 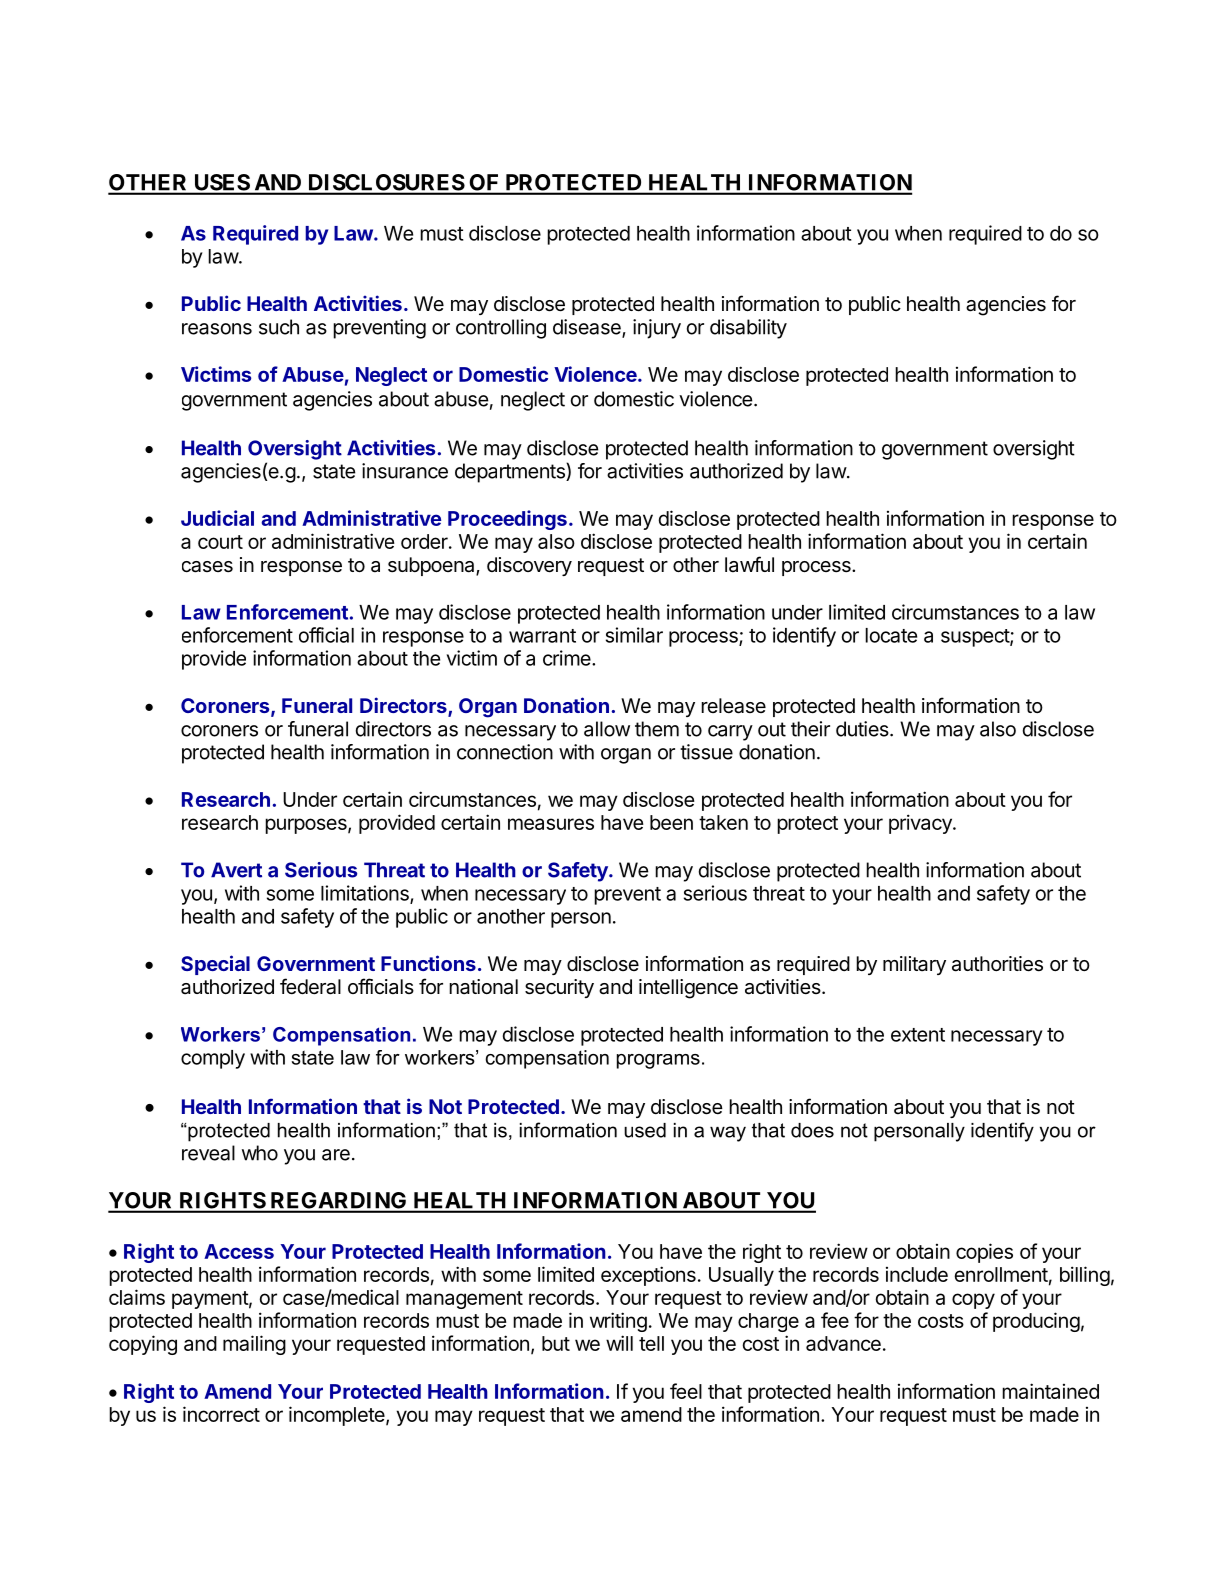 I want to click on privacy, so click(x=921, y=824).
